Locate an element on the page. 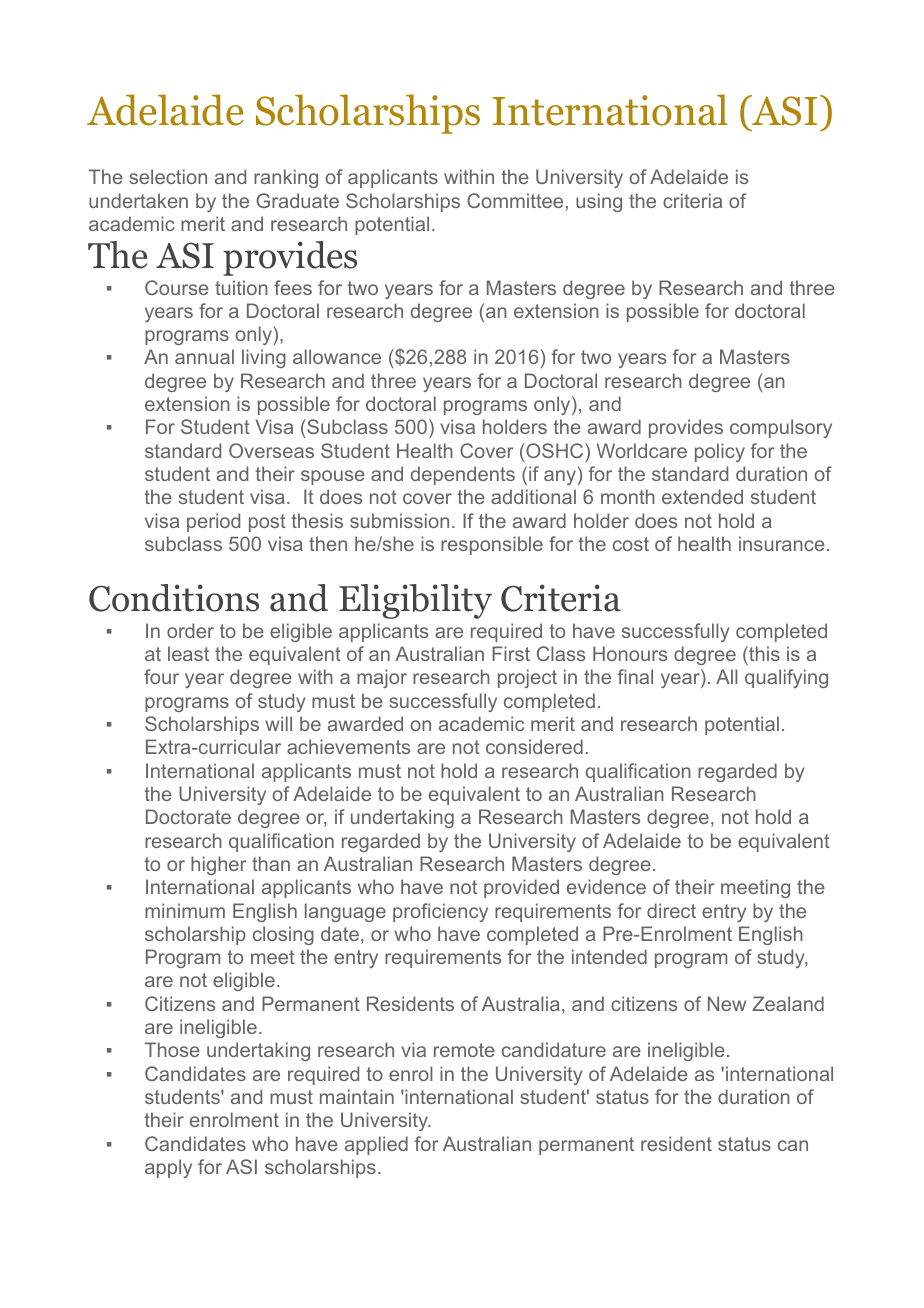 This image has width=924, height=1308. applied is located at coordinates (376, 1145).
